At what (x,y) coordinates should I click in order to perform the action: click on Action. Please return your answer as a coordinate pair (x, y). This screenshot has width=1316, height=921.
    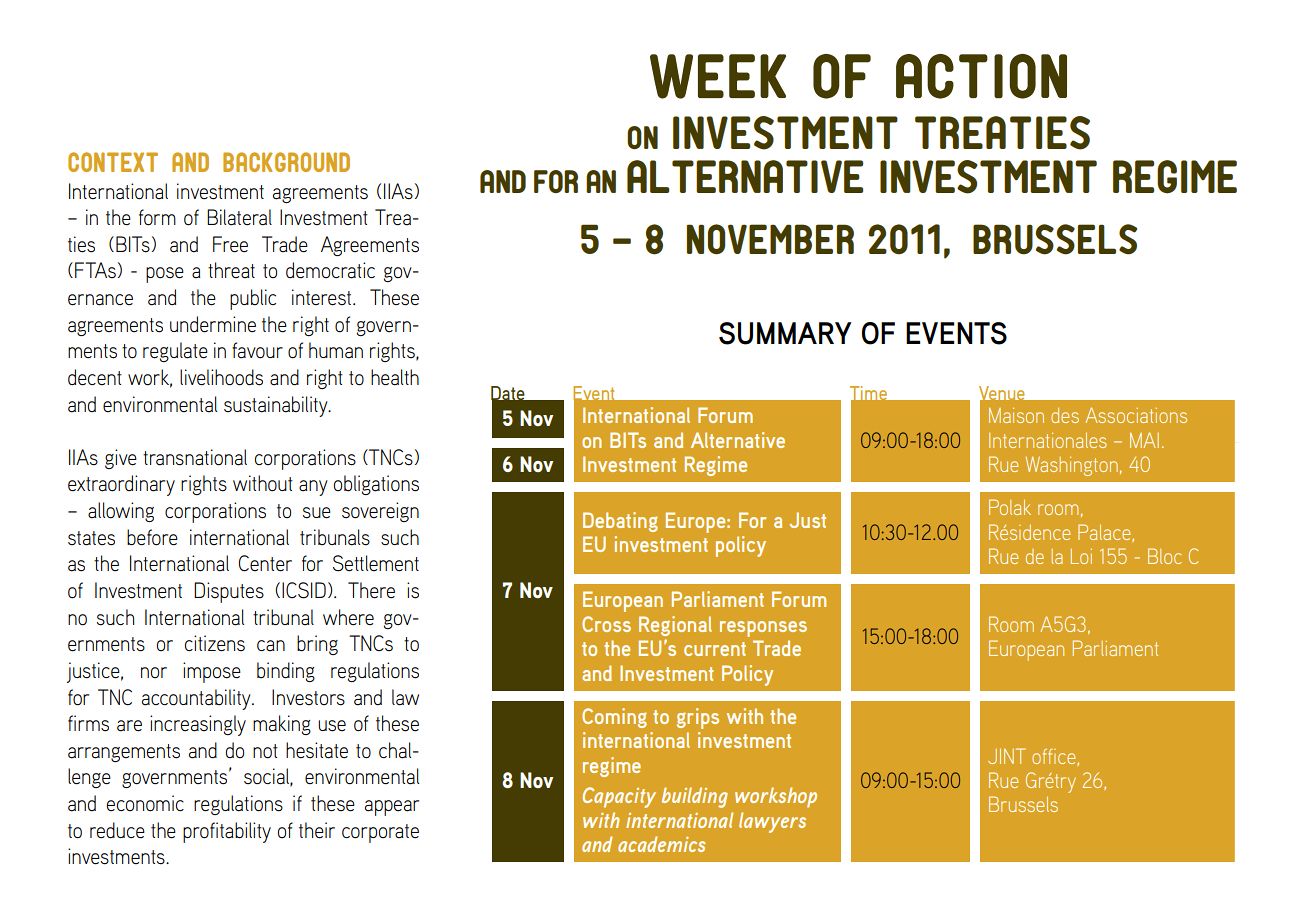
    Looking at the image, I should click on (981, 76).
